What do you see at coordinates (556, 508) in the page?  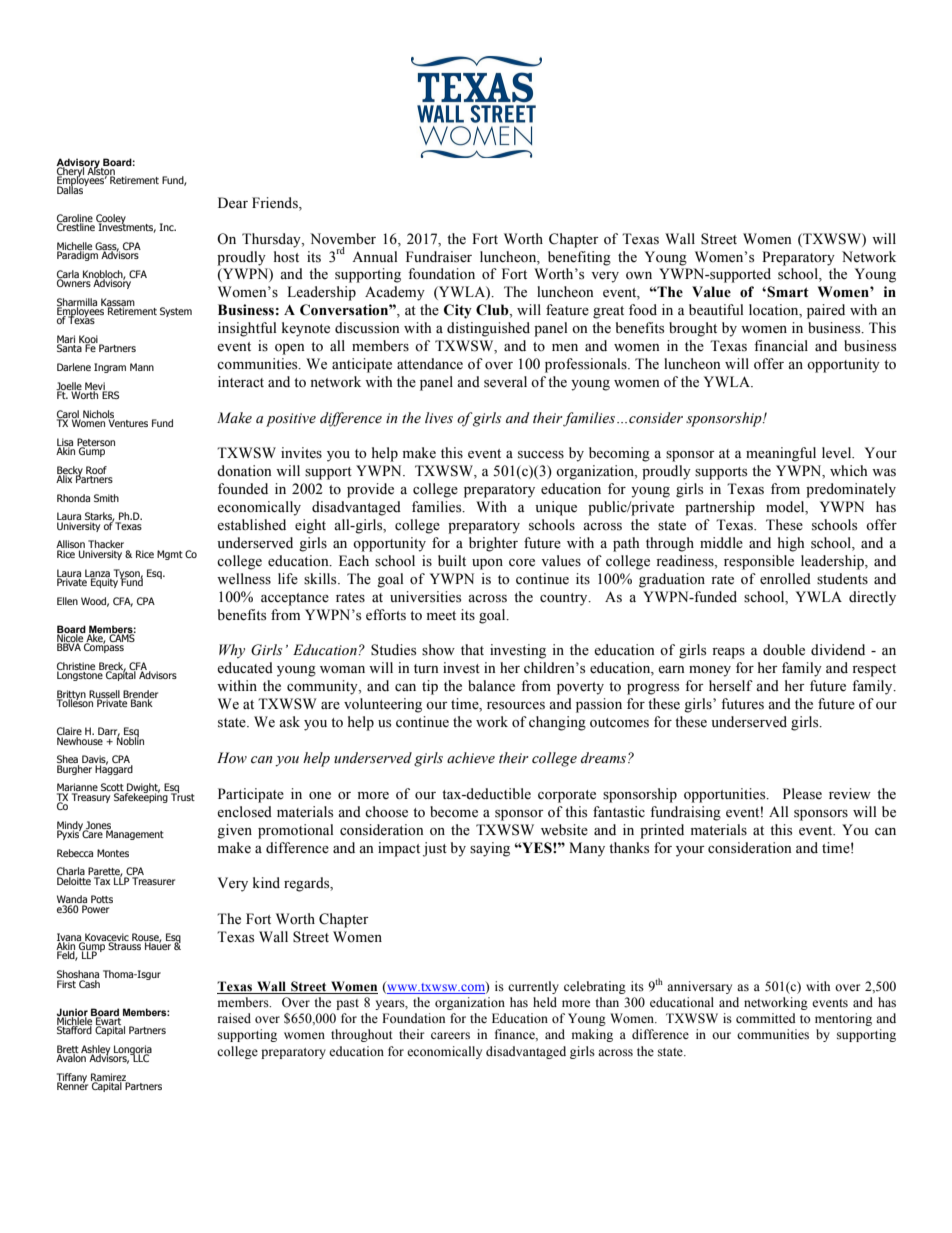 I see `unique` at bounding box center [556, 508].
